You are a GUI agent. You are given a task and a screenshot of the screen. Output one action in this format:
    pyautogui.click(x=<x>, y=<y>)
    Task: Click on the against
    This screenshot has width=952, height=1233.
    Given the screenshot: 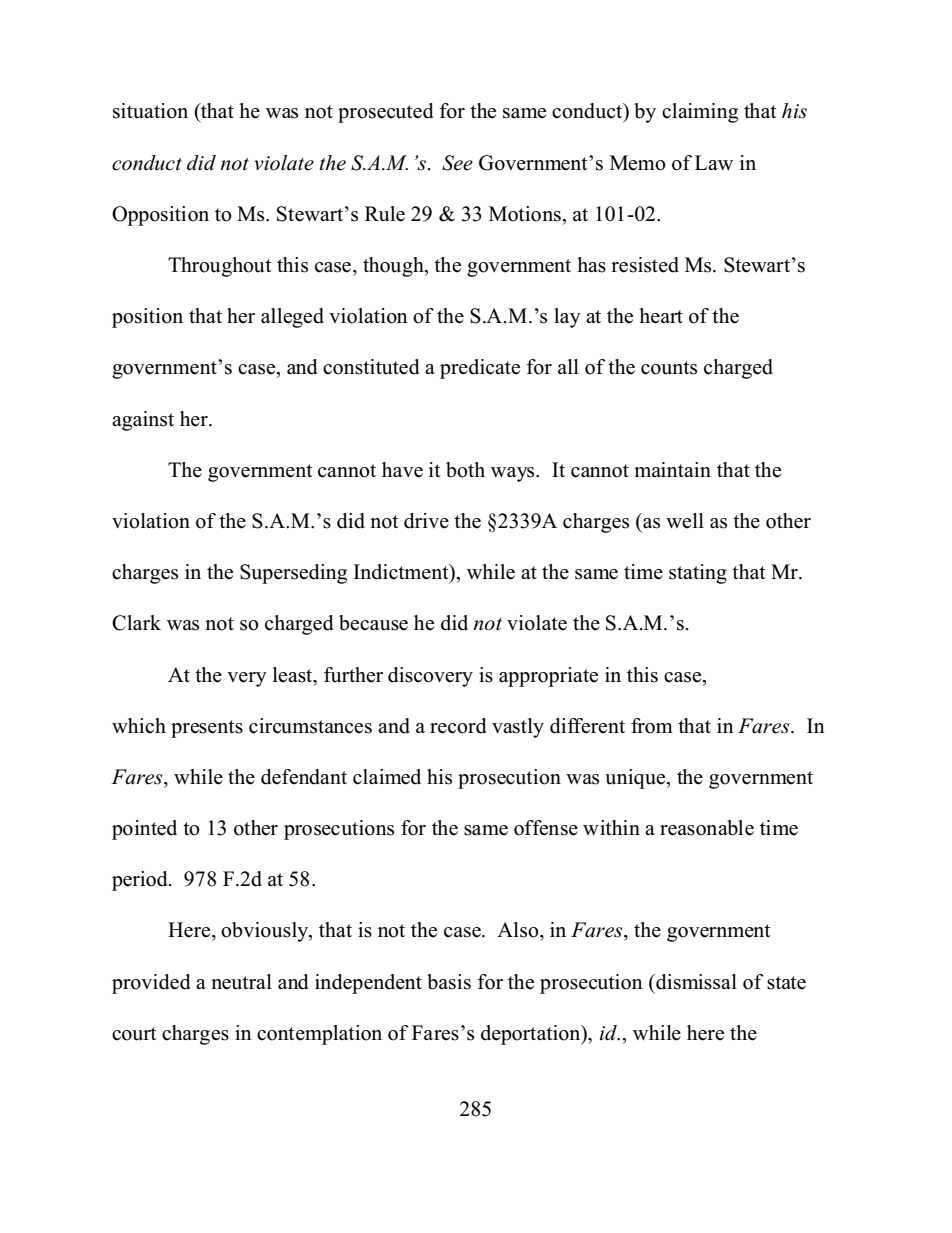 What is the action you would take?
    pyautogui.click(x=143, y=421)
